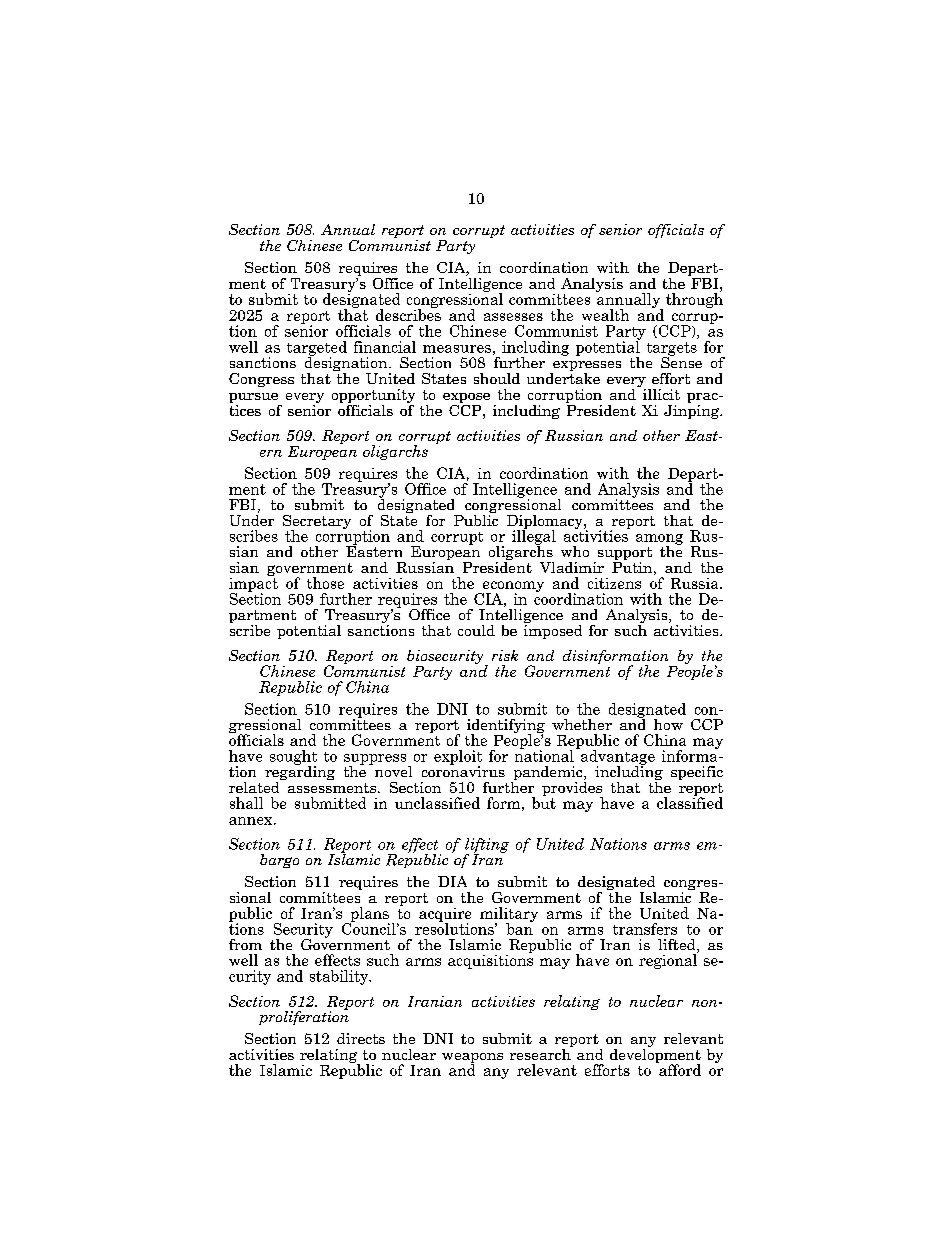 This document has width=952, height=1233. I want to click on sought, so click(293, 758).
